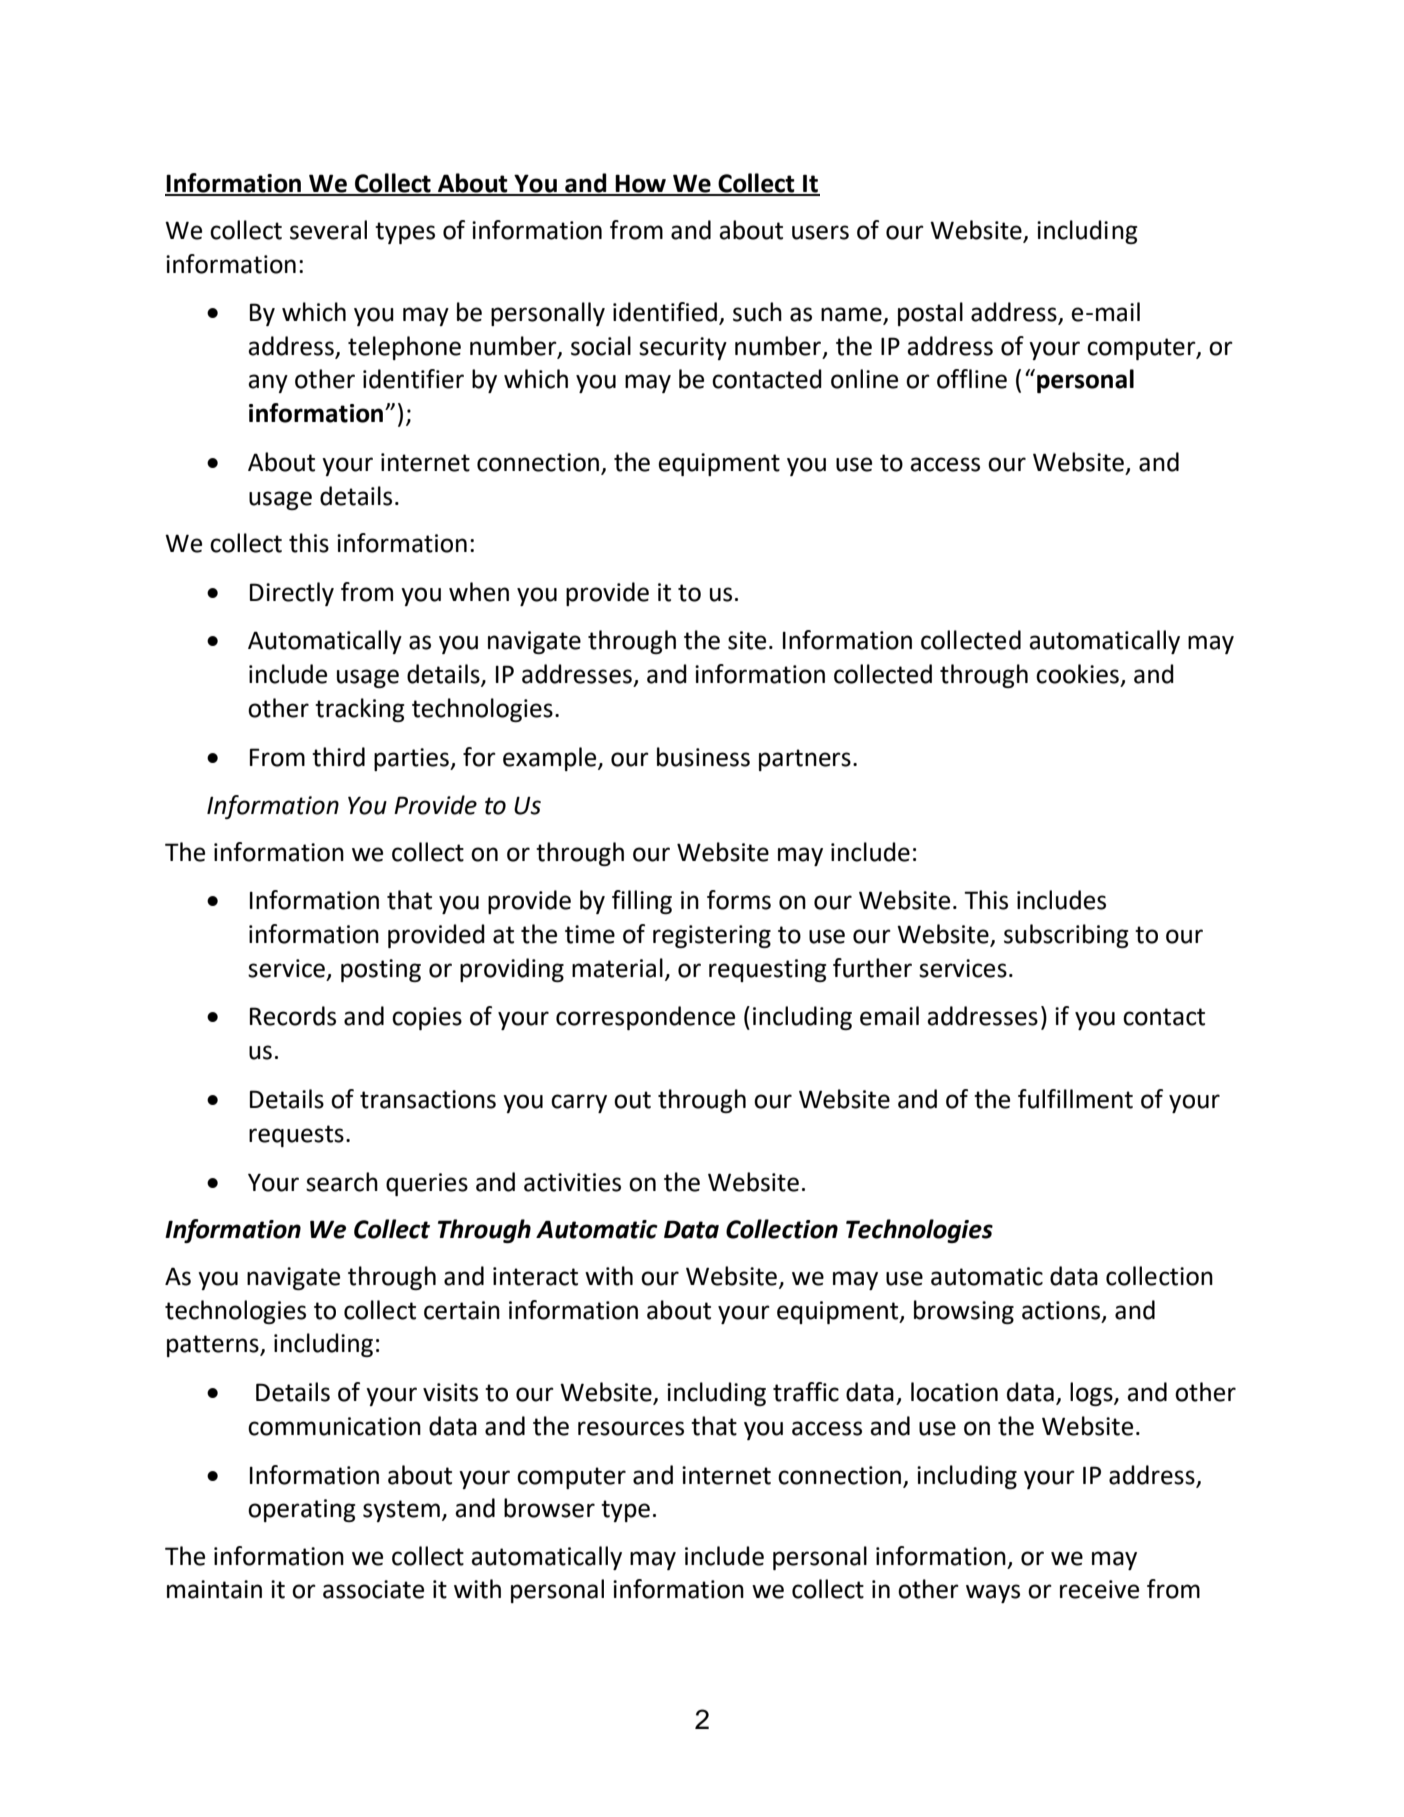  Describe the element at coordinates (666, 313) in the screenshot. I see `identified` at that location.
